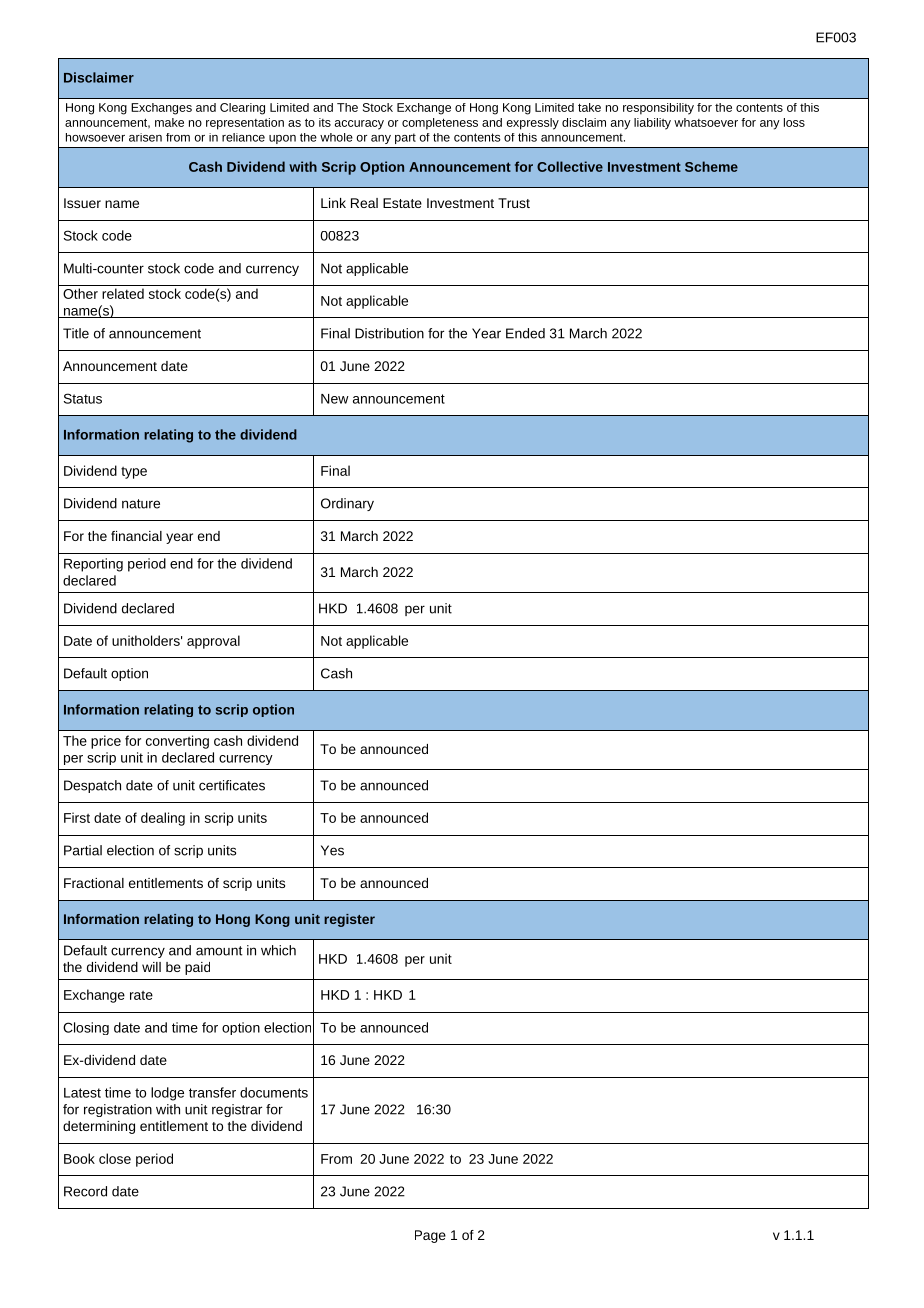 This document has width=924, height=1308. I want to click on will, so click(151, 967).
